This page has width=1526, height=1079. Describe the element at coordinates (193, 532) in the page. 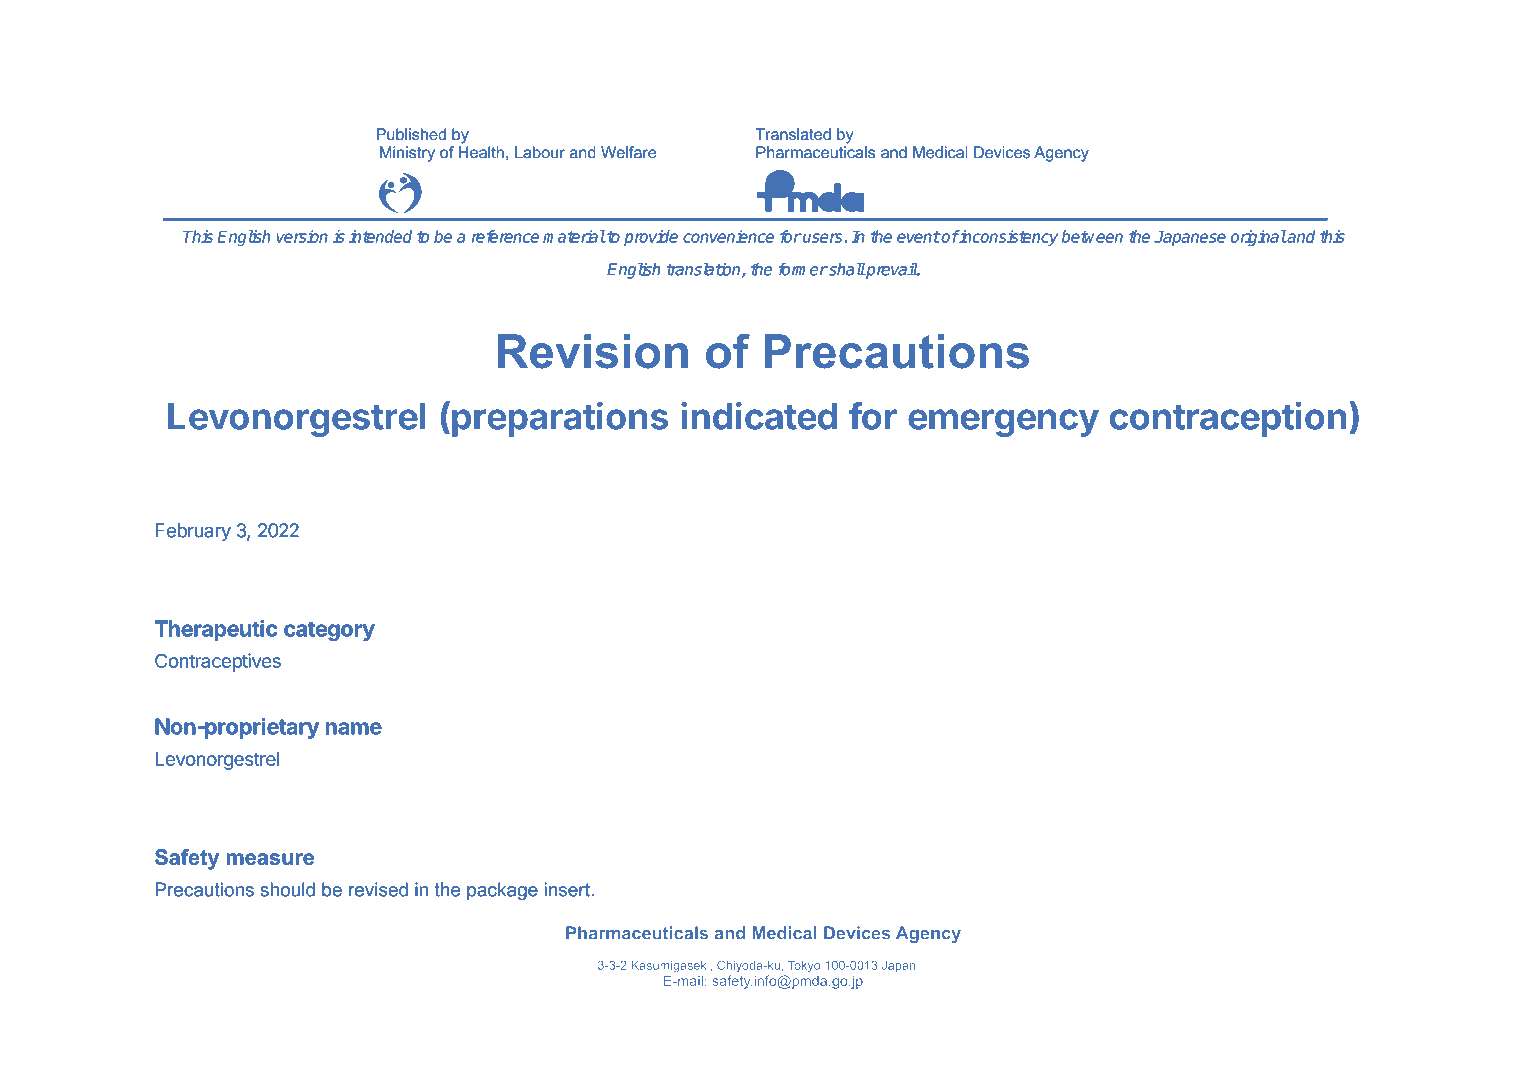

I see `February` at that location.
